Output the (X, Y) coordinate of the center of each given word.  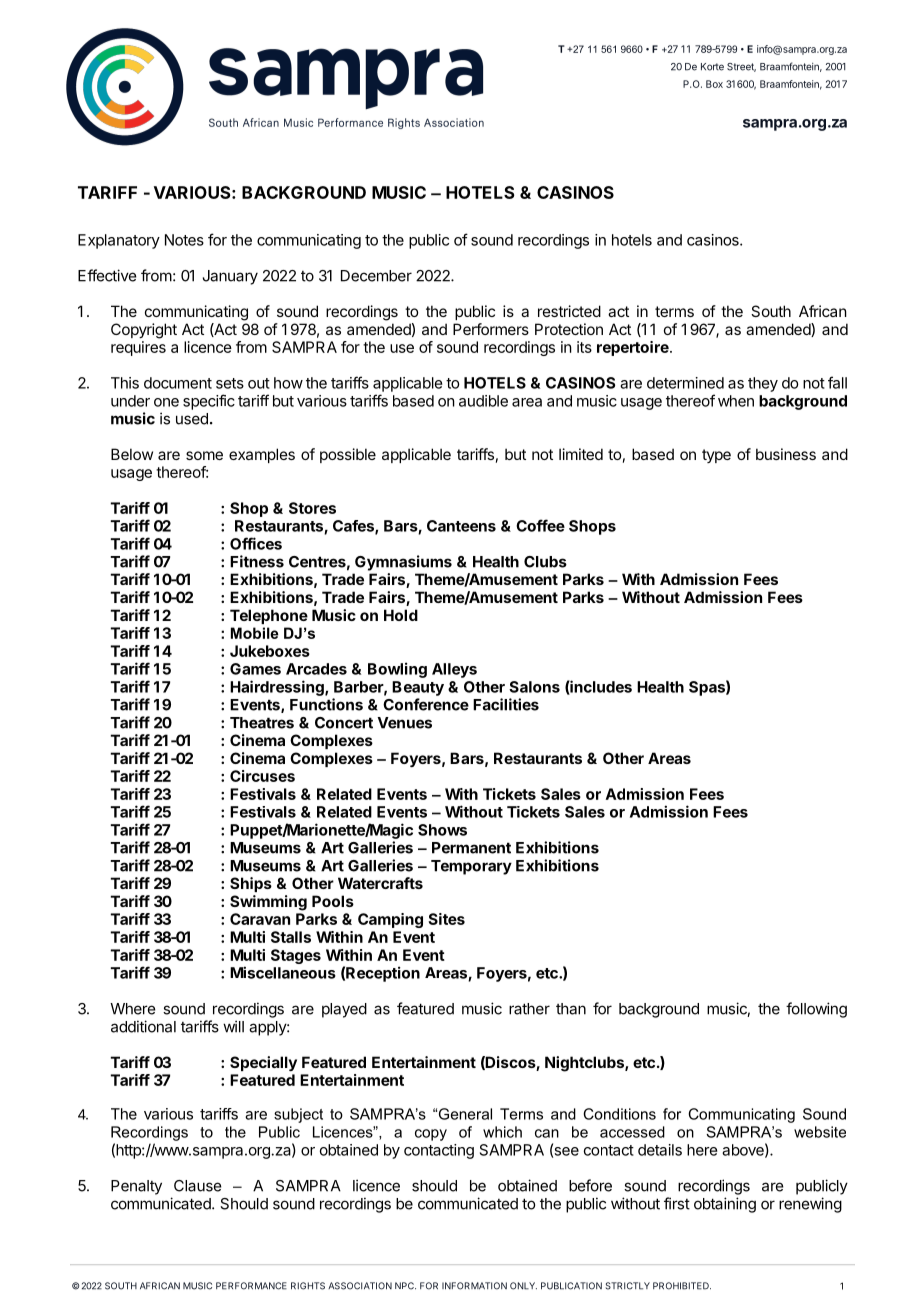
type (716, 456)
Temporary (471, 867)
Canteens (461, 526)
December (376, 276)
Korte (712, 67)
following (816, 1010)
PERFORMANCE (251, 1286)
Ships (251, 884)
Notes (184, 240)
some (204, 455)
